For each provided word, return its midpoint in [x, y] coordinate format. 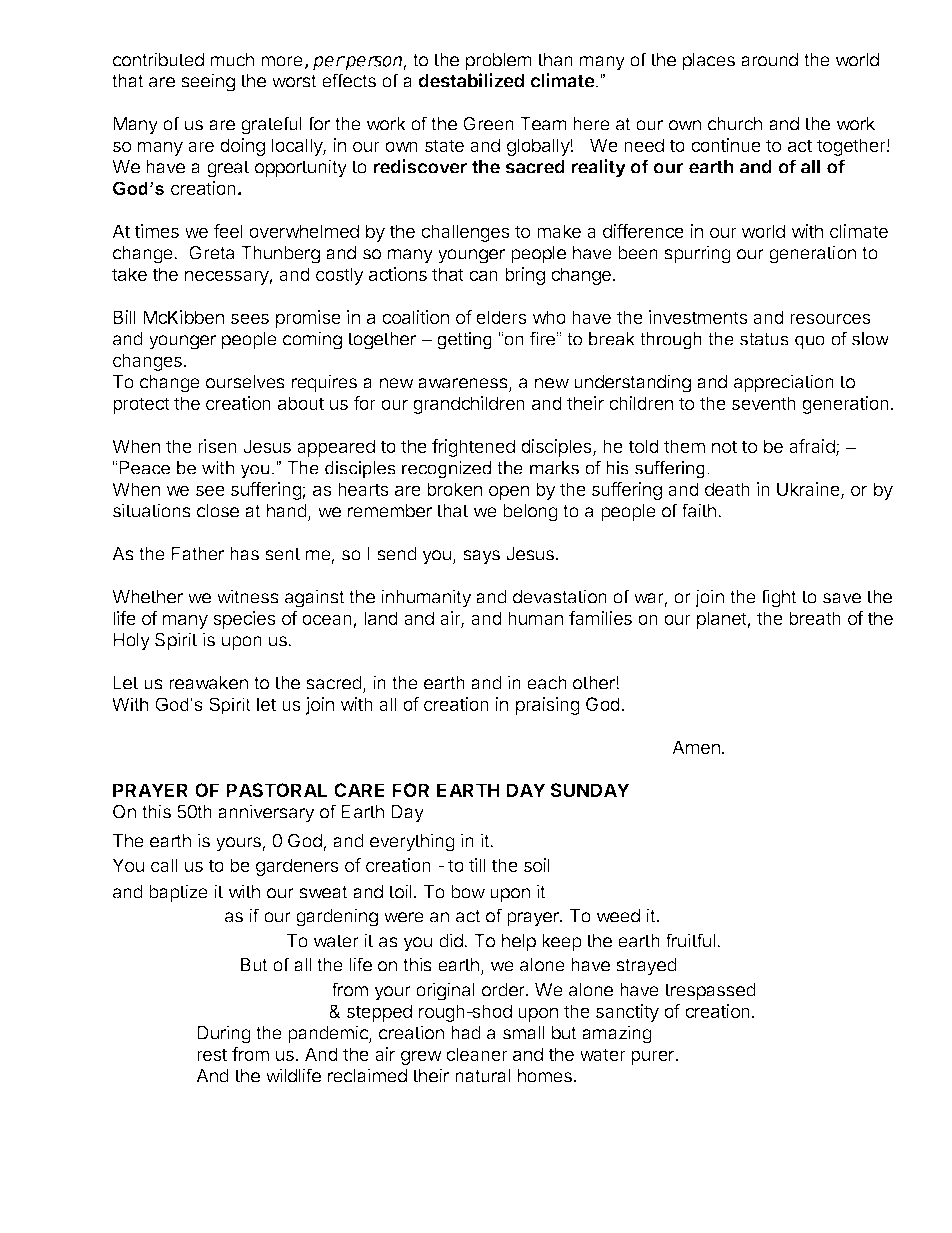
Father [197, 554]
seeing [208, 82]
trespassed [710, 992]
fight [779, 598]
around [769, 60]
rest [212, 1054]
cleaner [477, 1054]
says [481, 557]
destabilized [471, 80]
